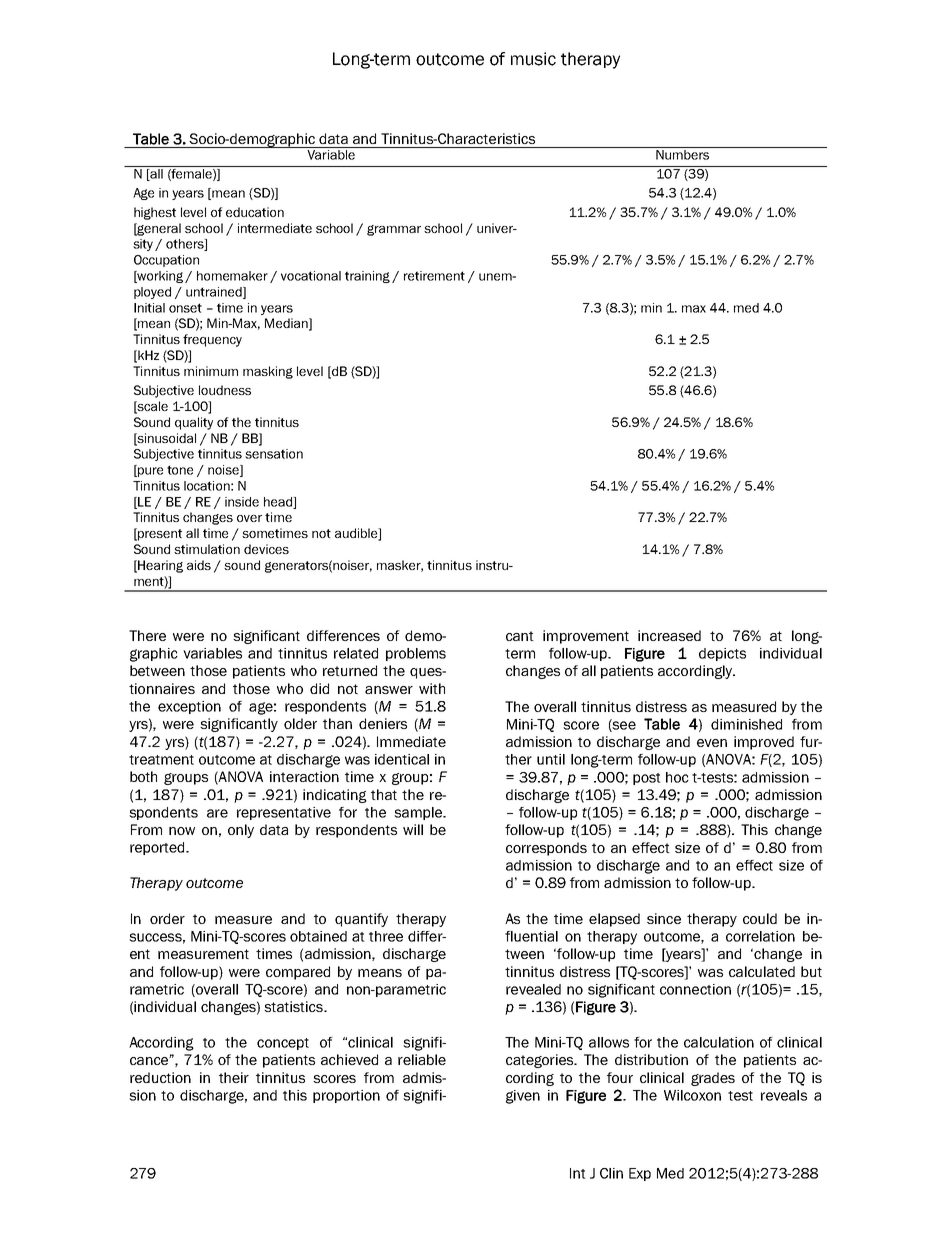 This screenshot has height=1233, width=952. Describe the element at coordinates (682, 153) in the screenshot. I see `Numbers` at that location.
